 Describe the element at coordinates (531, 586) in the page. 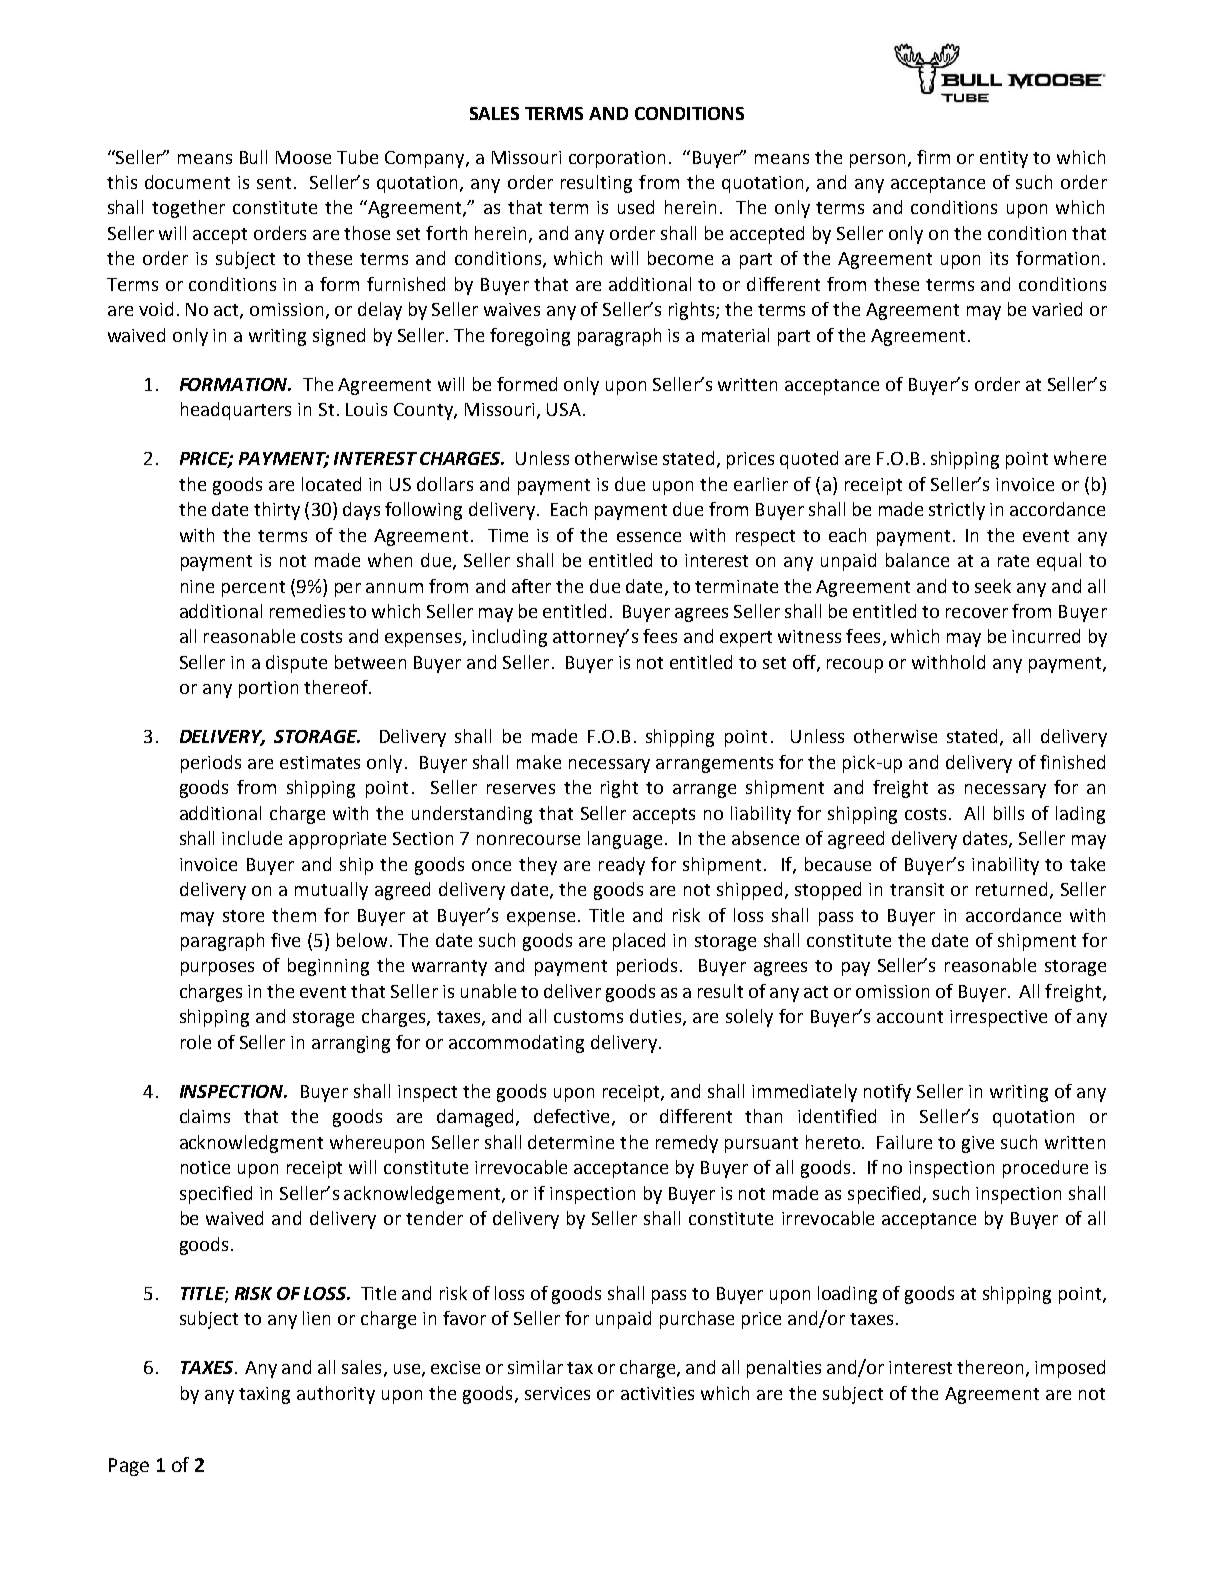

I see `after` at that location.
